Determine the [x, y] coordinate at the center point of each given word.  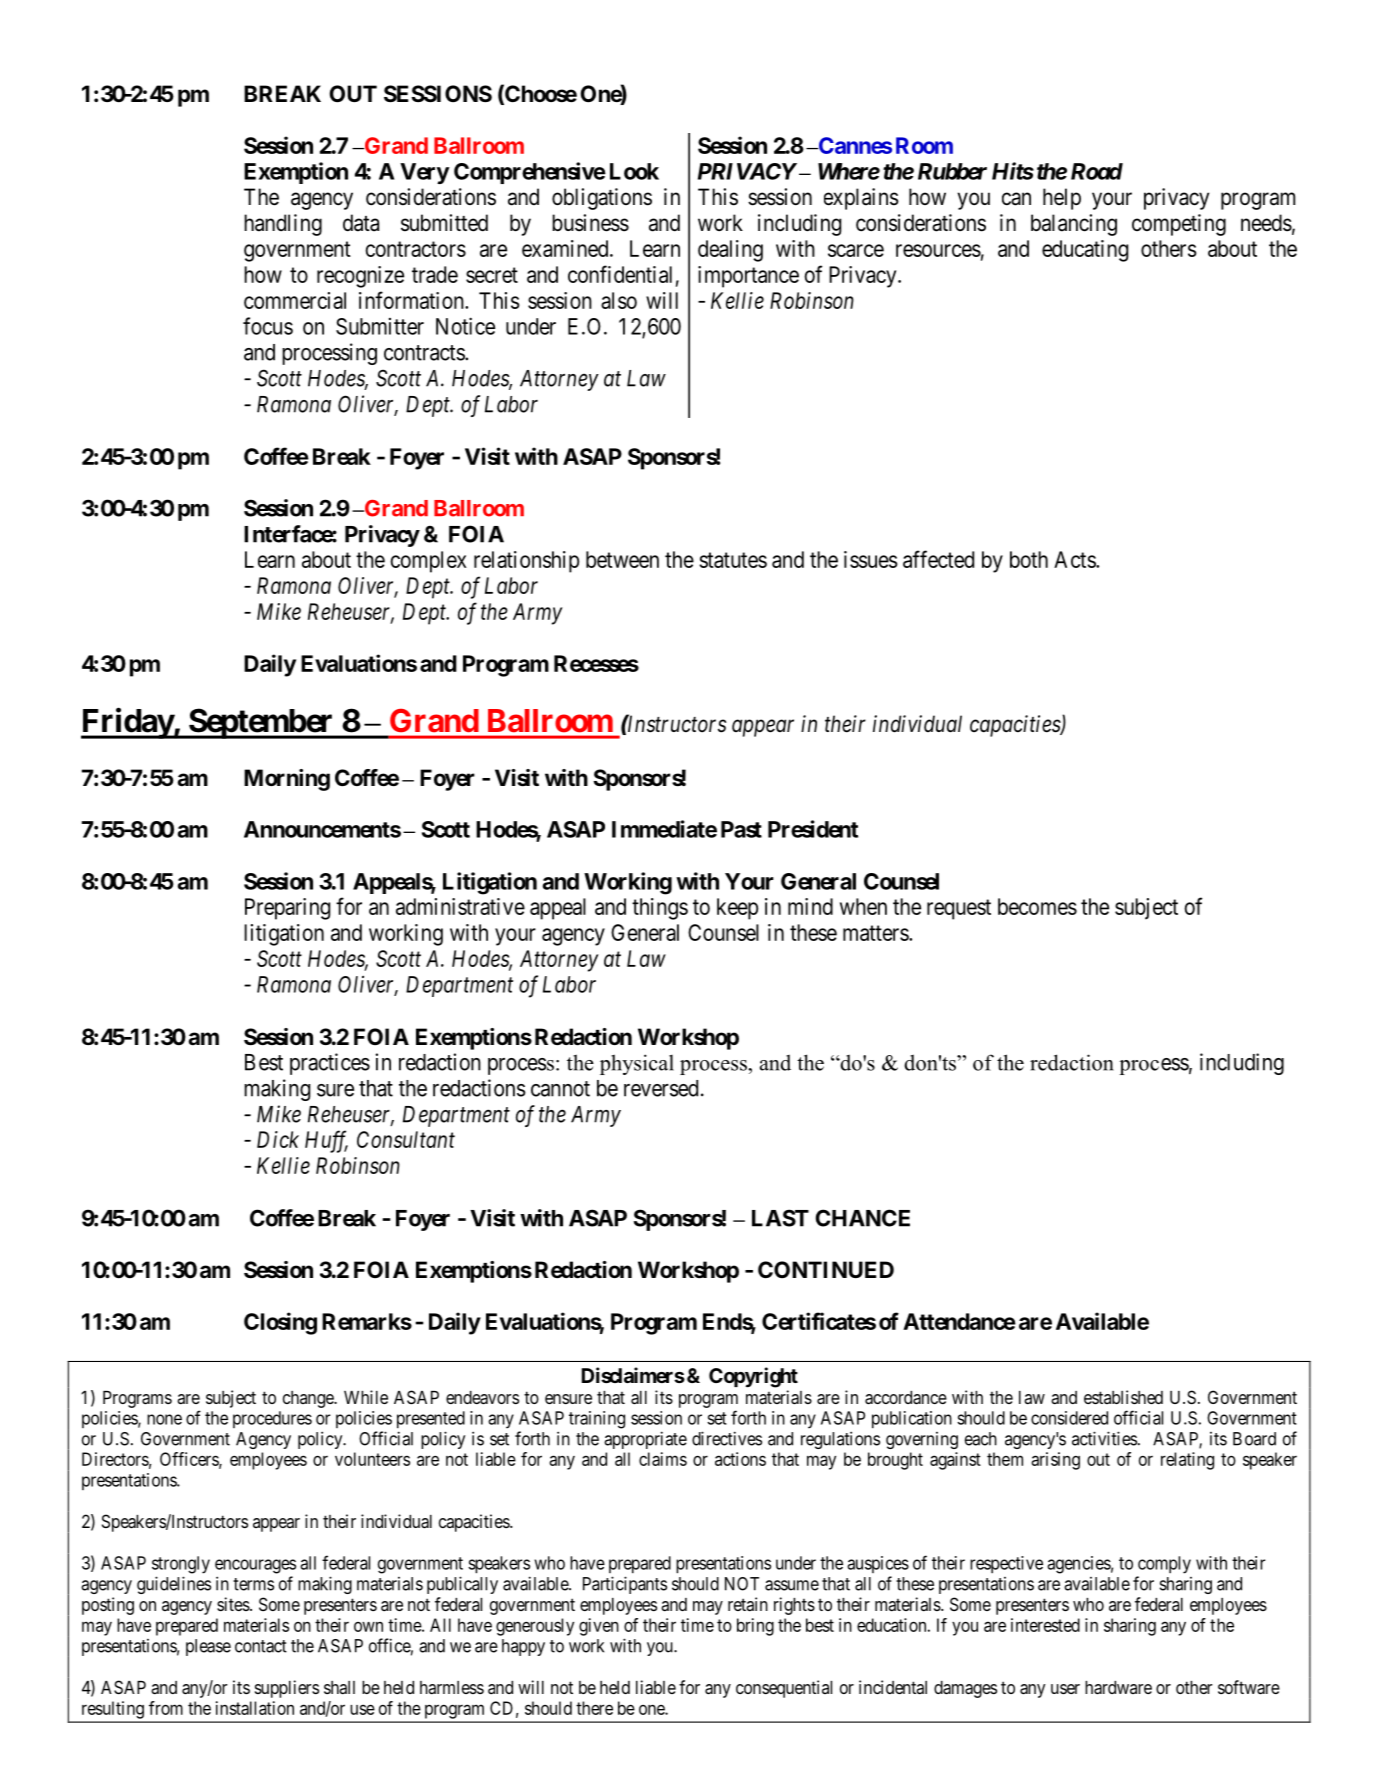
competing [1179, 225]
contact [261, 1646]
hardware [1118, 1688]
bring [755, 1627]
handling [283, 225]
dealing [730, 251]
